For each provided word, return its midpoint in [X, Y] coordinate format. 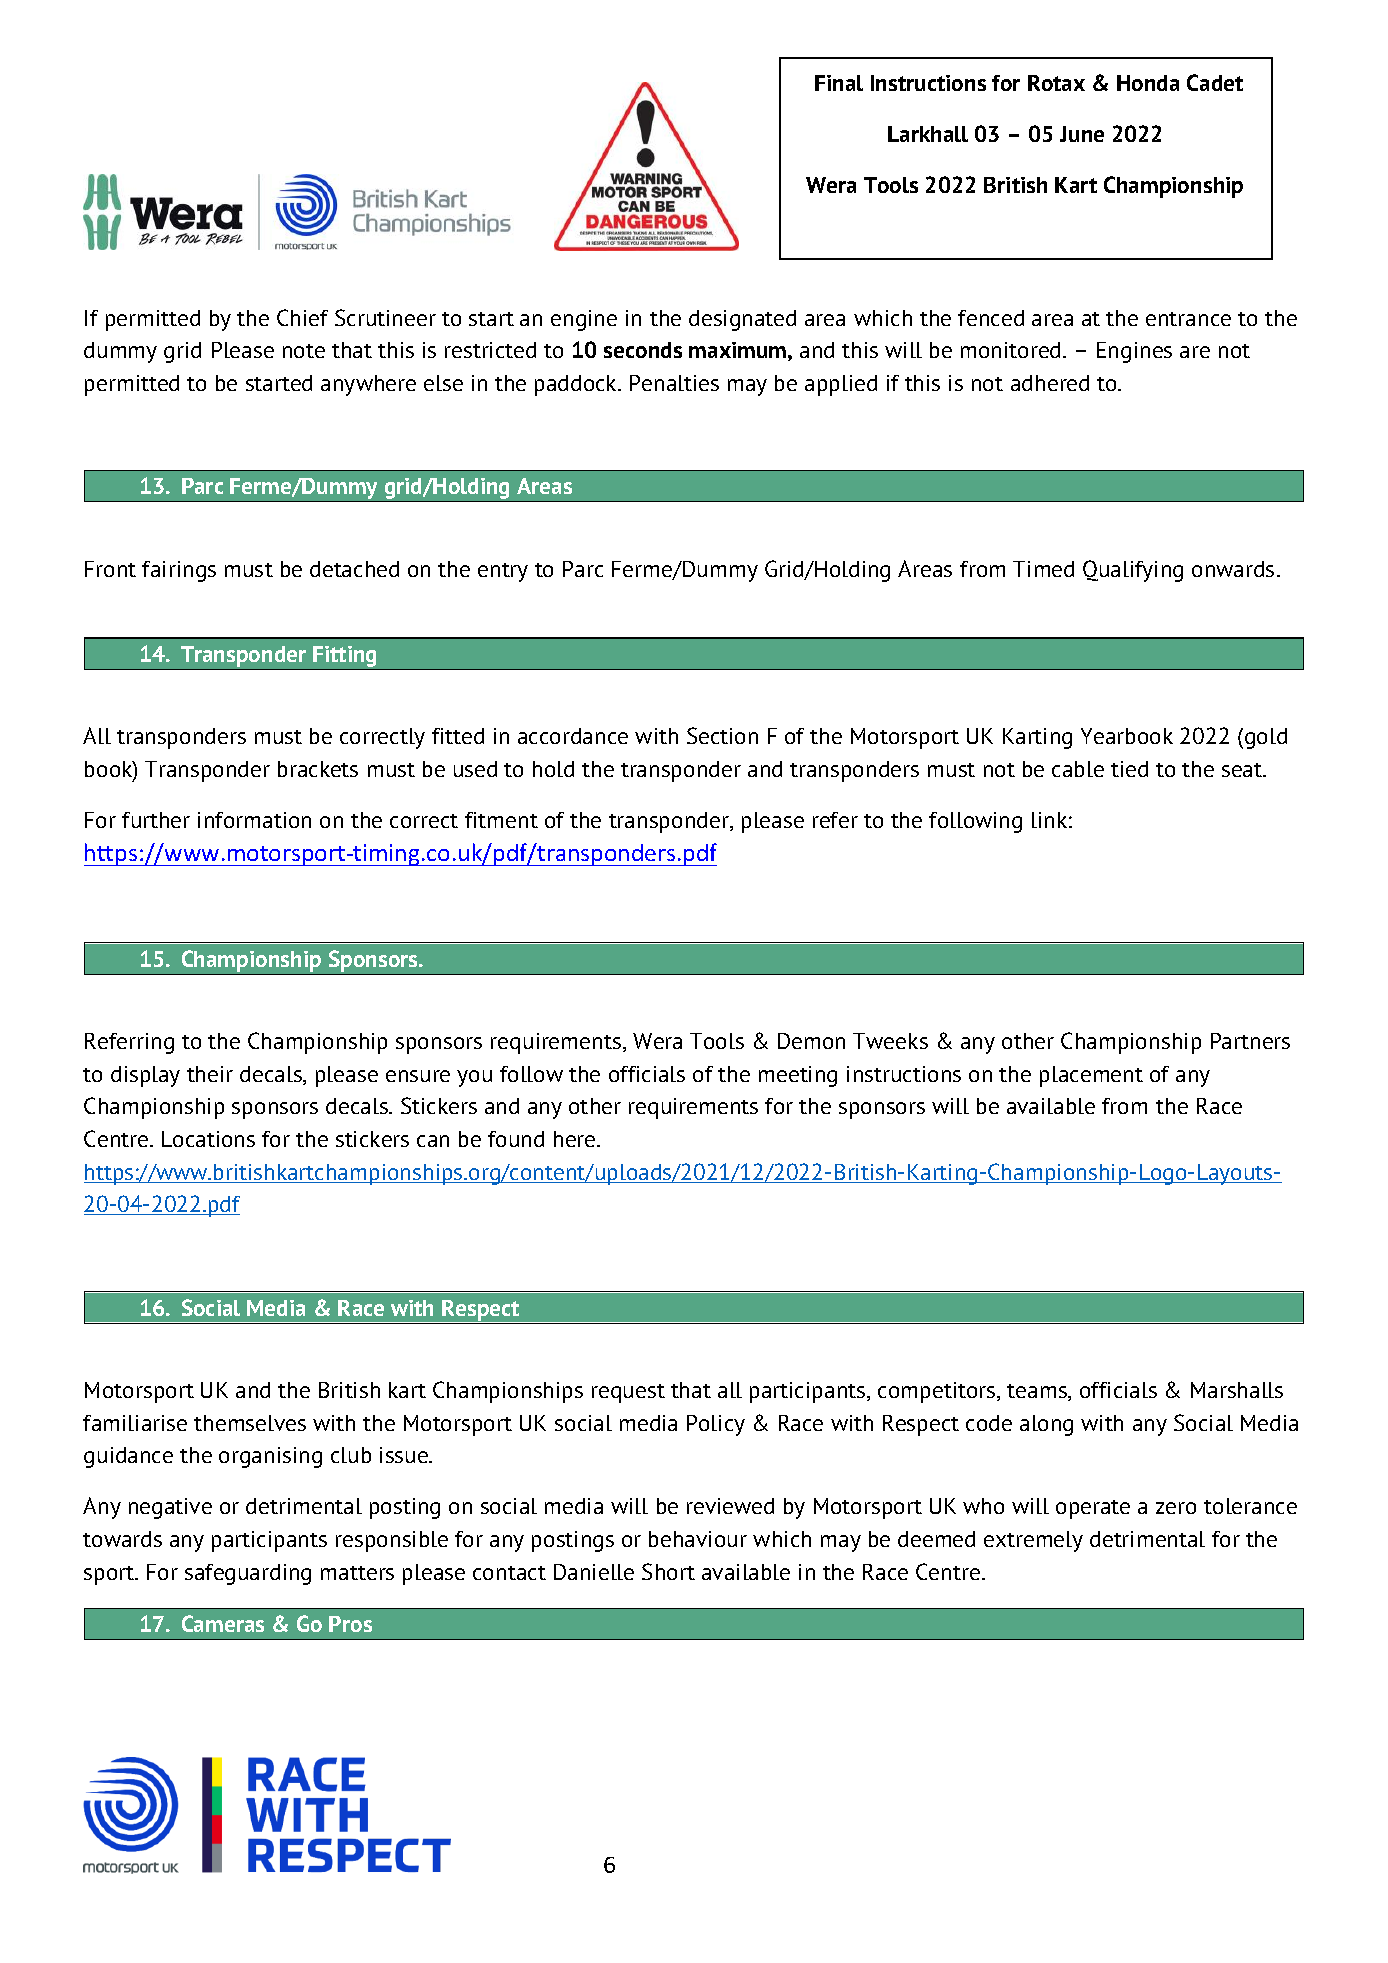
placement [1091, 1076]
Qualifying [1133, 571]
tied [1129, 769]
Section [722, 735]
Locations [208, 1139]
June [1082, 134]
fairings [179, 571]
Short [668, 1571]
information [254, 820]
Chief [302, 317]
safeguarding [248, 1574]
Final [839, 83]
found [516, 1139]
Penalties [674, 383]
